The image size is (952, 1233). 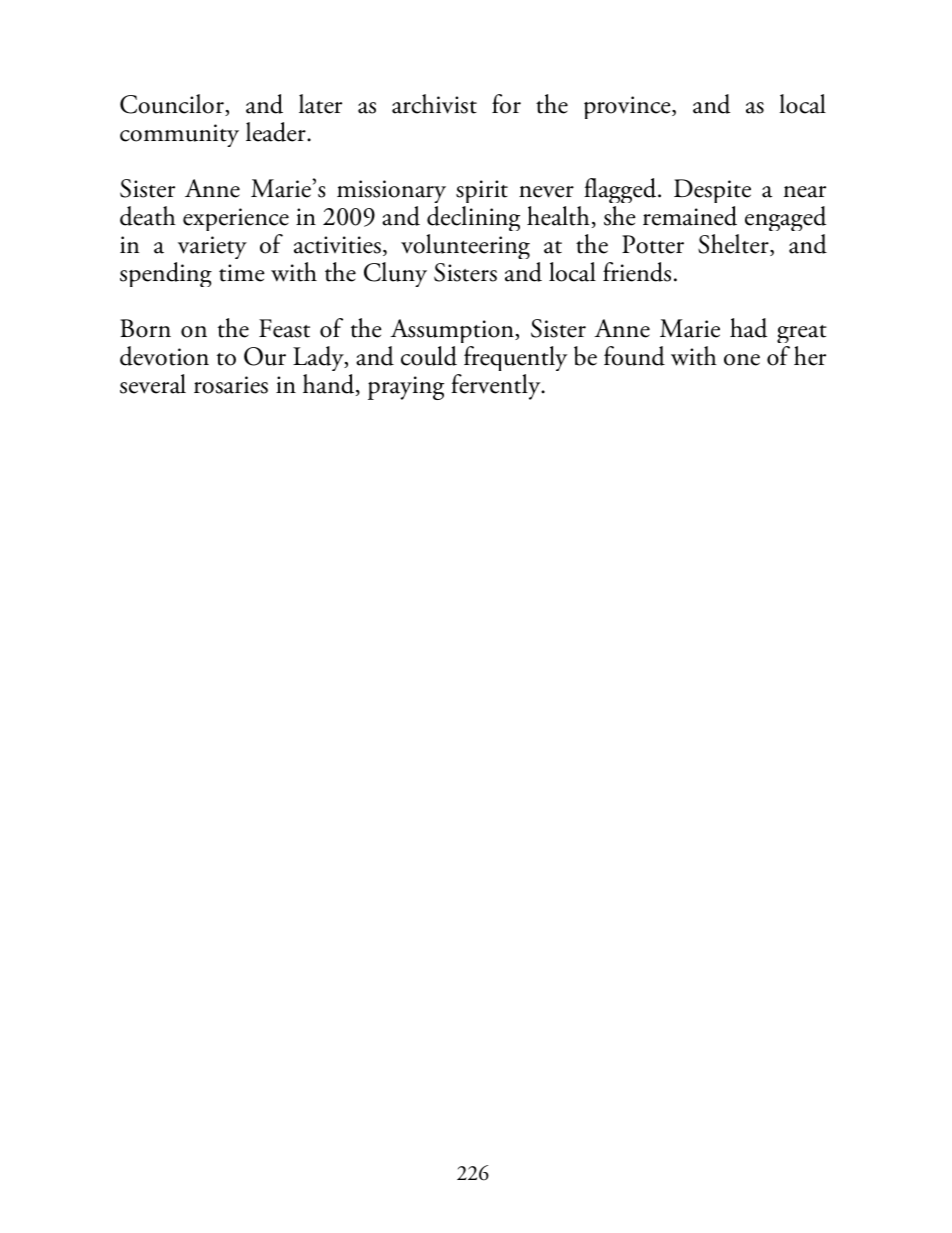 I want to click on time, so click(x=242, y=273).
